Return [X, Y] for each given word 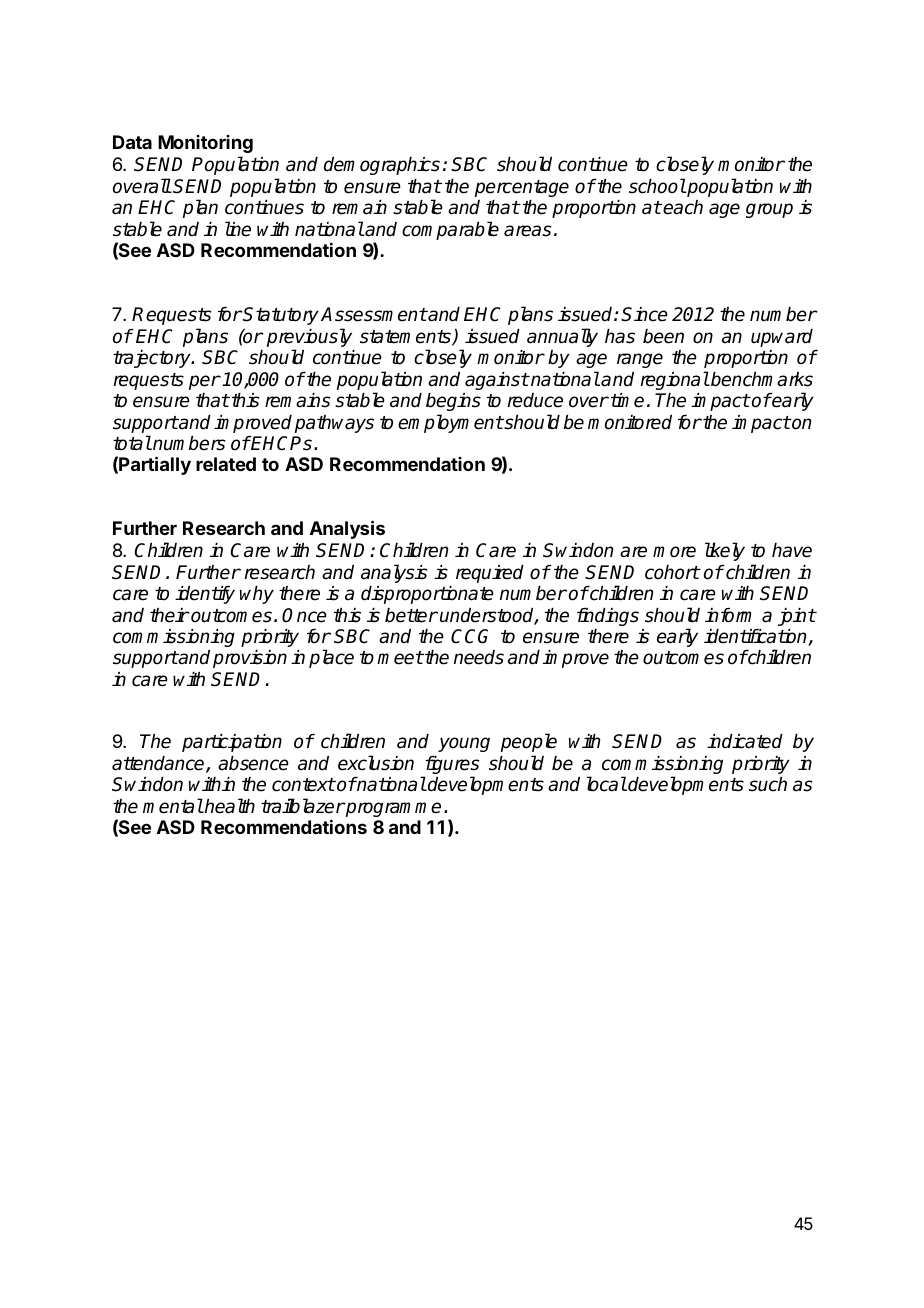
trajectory [153, 359]
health [229, 806]
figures [451, 766]
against [497, 381]
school [657, 186]
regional [675, 380]
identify [205, 595]
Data [132, 142]
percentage [522, 188]
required [490, 574]
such [768, 784]
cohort [672, 572]
